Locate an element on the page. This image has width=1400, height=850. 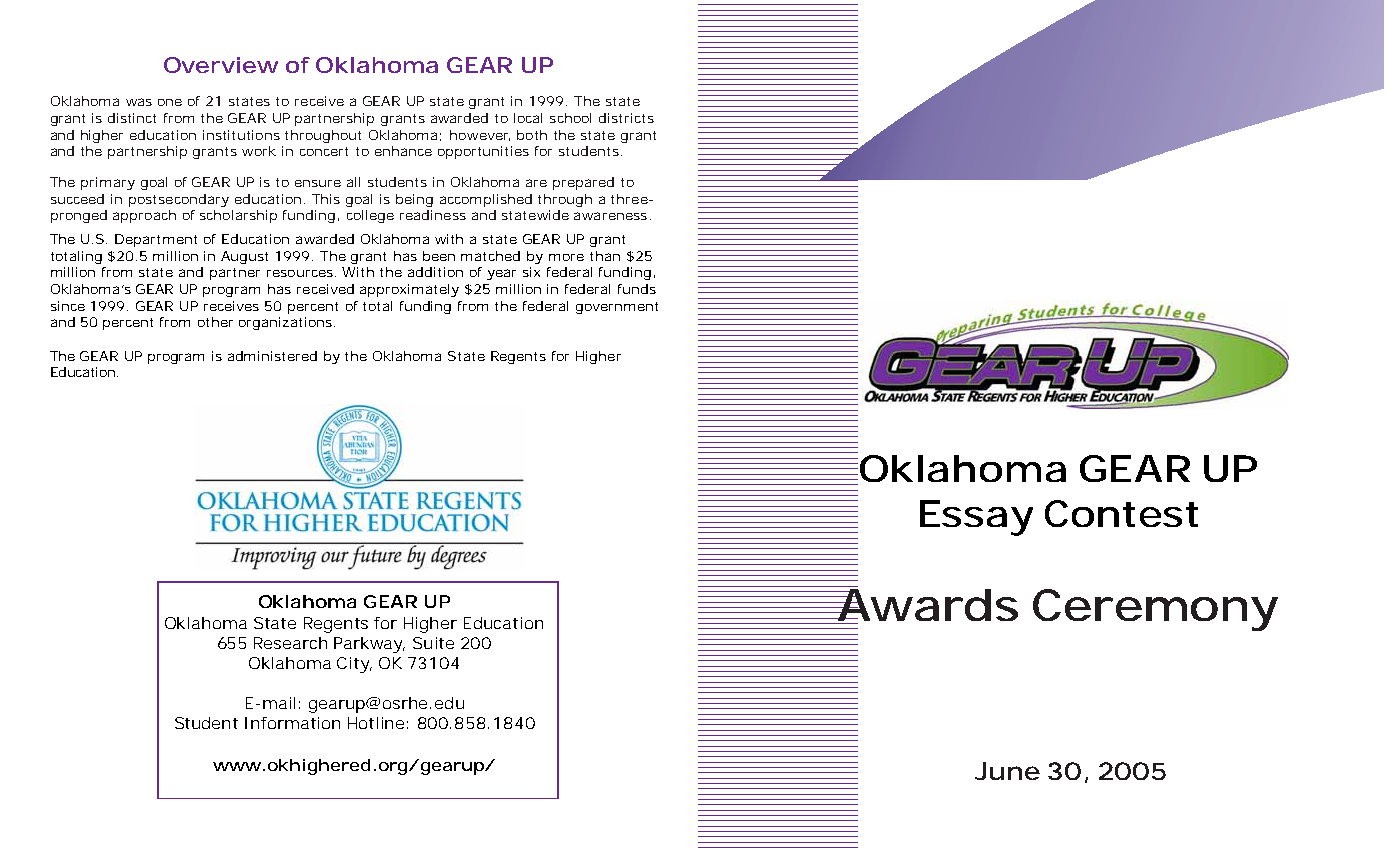
funds is located at coordinates (637, 289).
